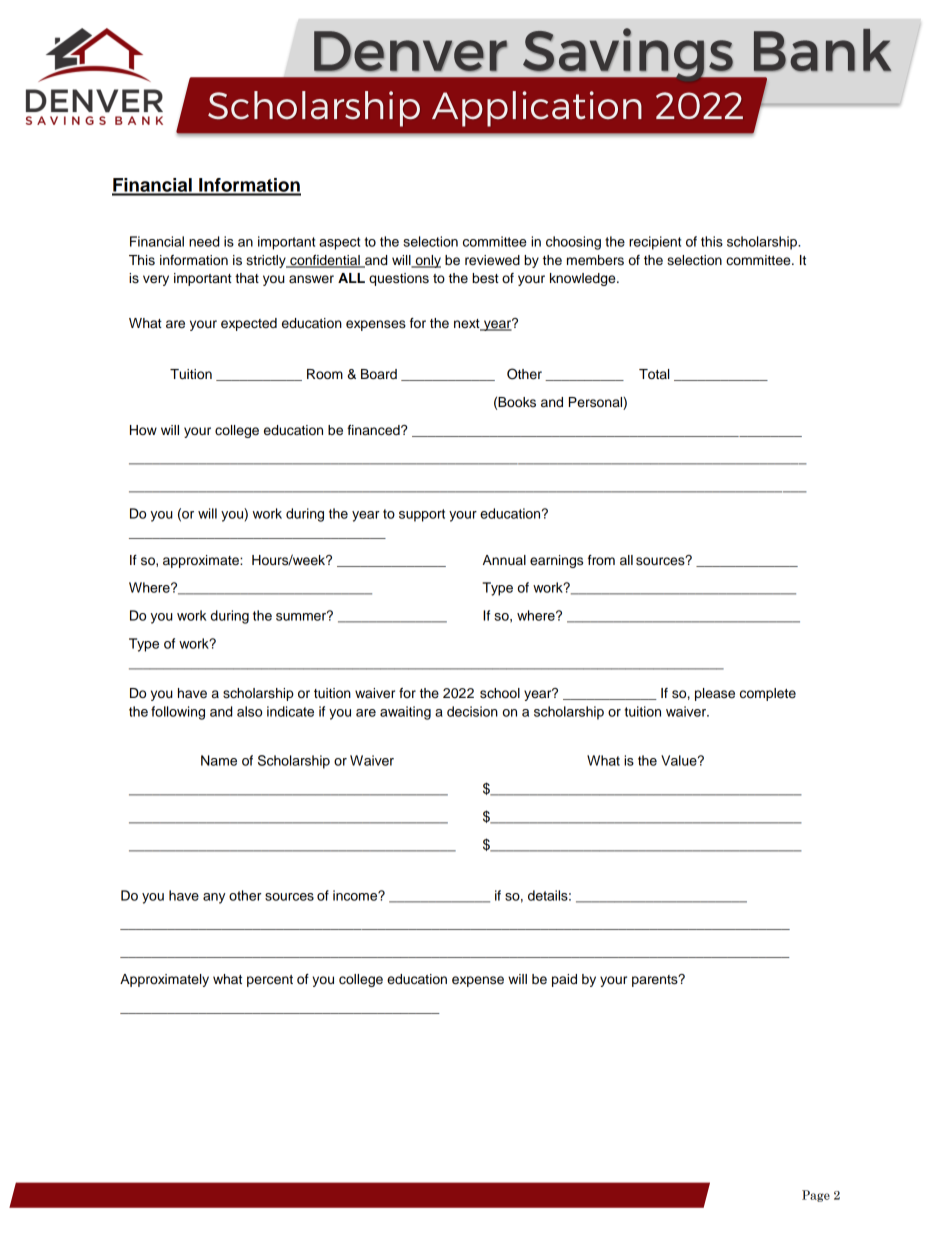 The height and width of the screenshot is (1233, 952). I want to click on please, so click(715, 694).
